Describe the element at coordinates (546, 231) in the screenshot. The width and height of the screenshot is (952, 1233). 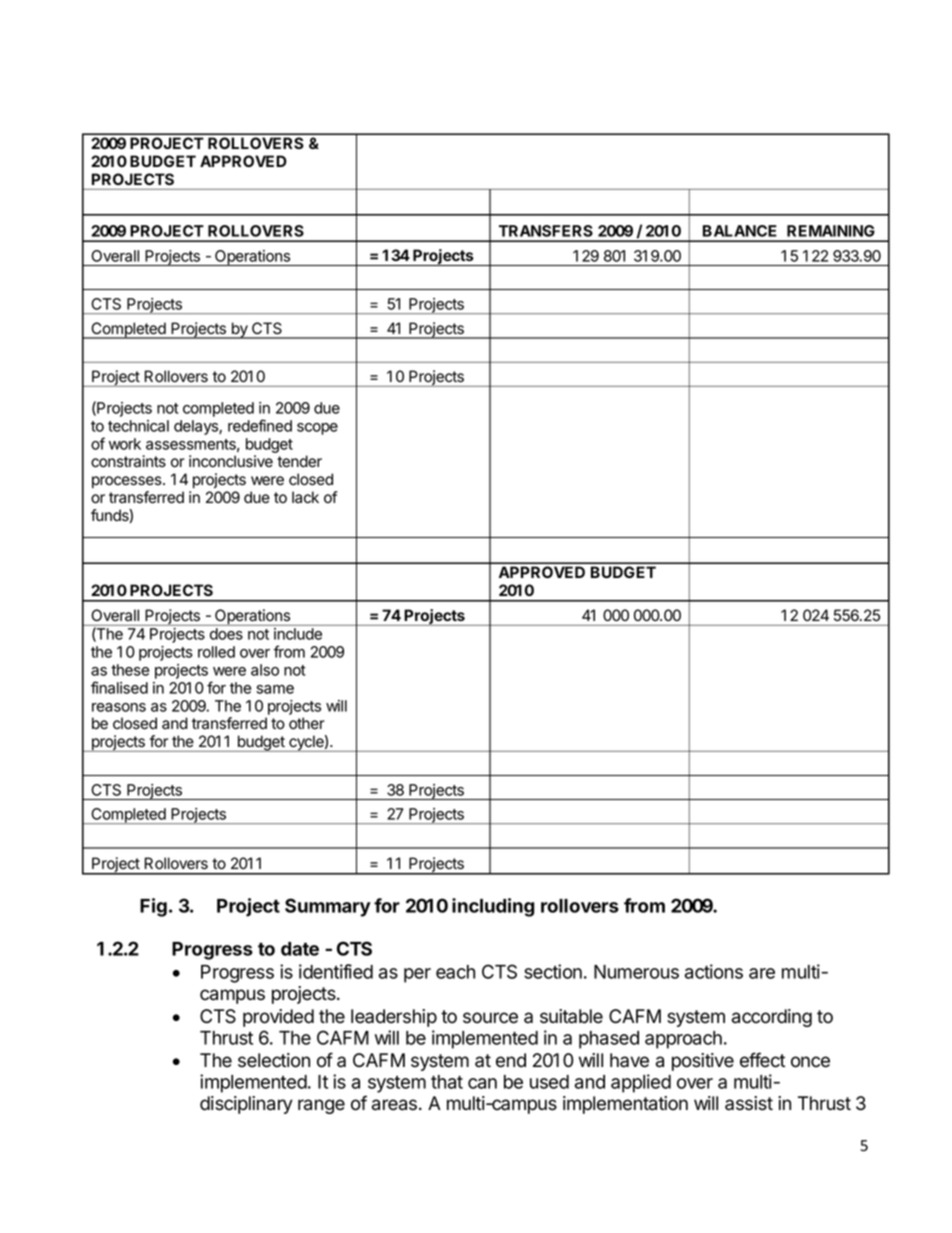
I see `TRANSFERS` at that location.
